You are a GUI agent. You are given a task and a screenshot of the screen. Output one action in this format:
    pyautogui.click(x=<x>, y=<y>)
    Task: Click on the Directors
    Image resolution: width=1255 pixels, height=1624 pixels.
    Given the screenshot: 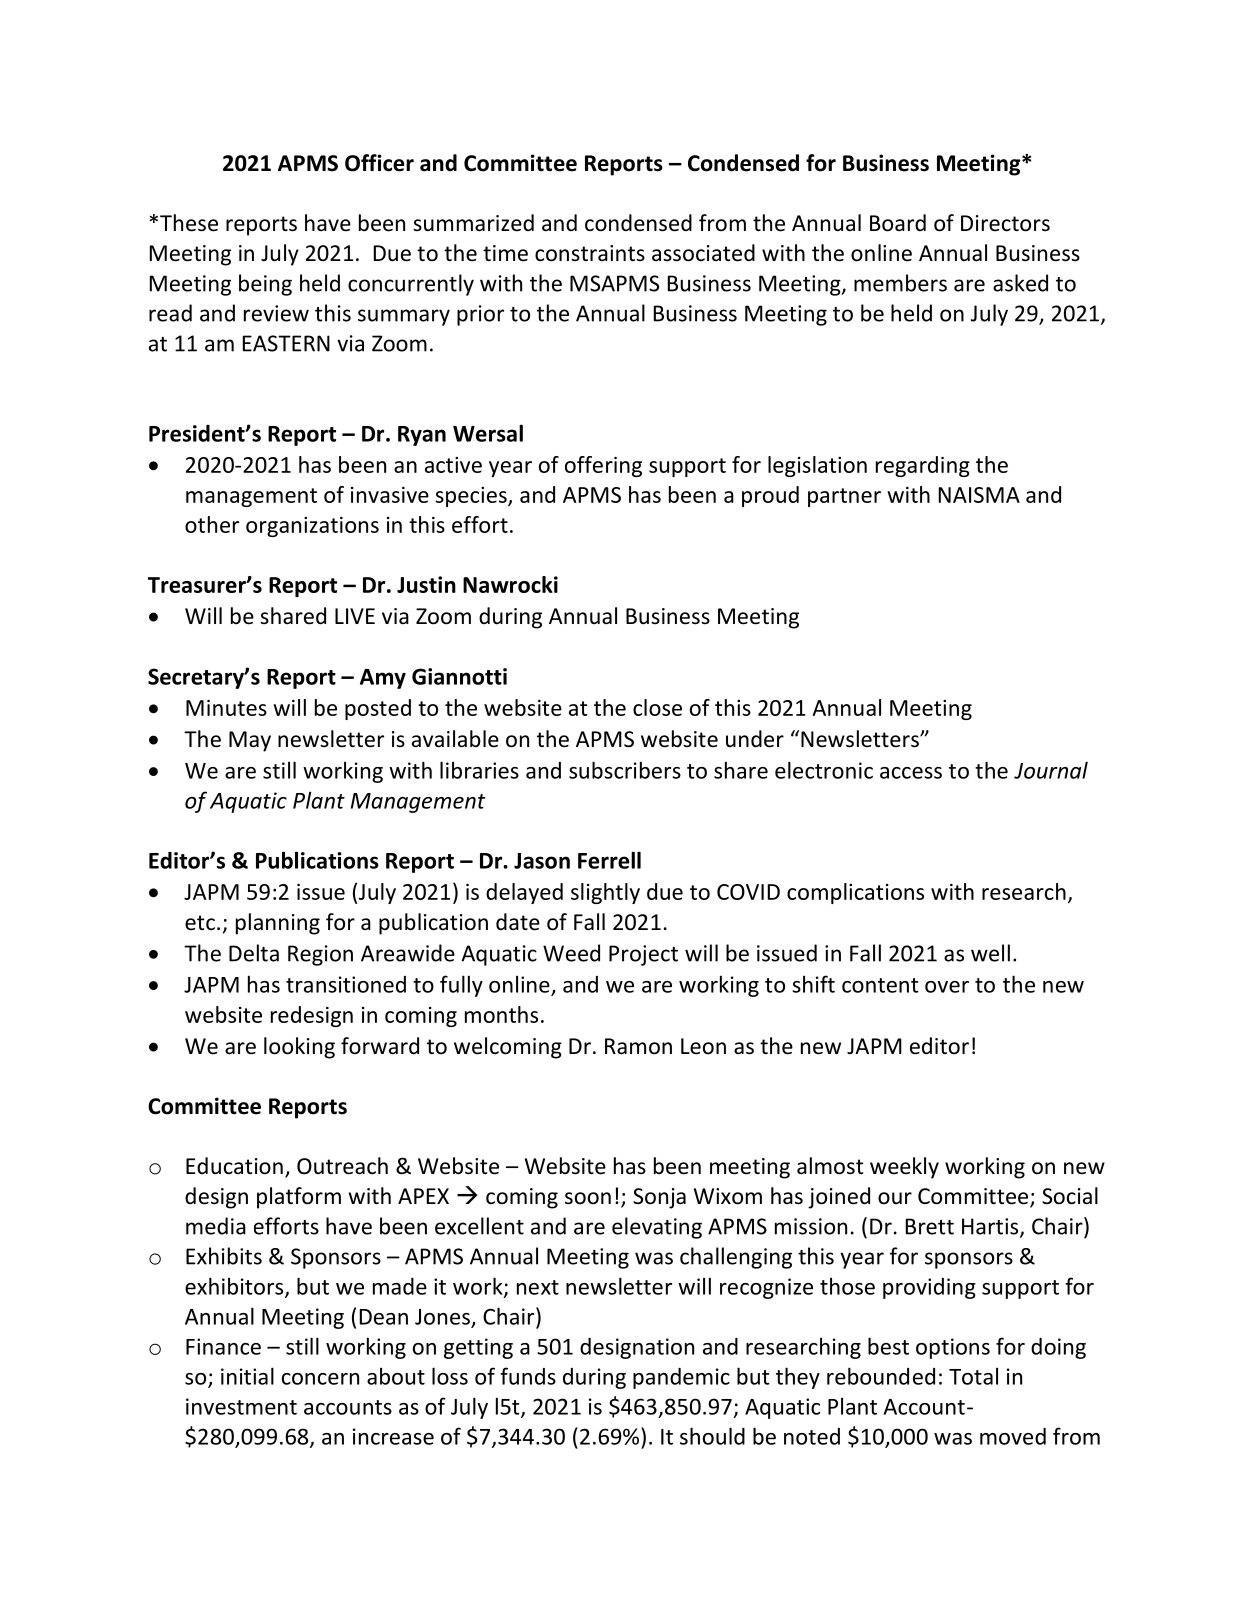 What is the action you would take?
    pyautogui.click(x=1005, y=223)
